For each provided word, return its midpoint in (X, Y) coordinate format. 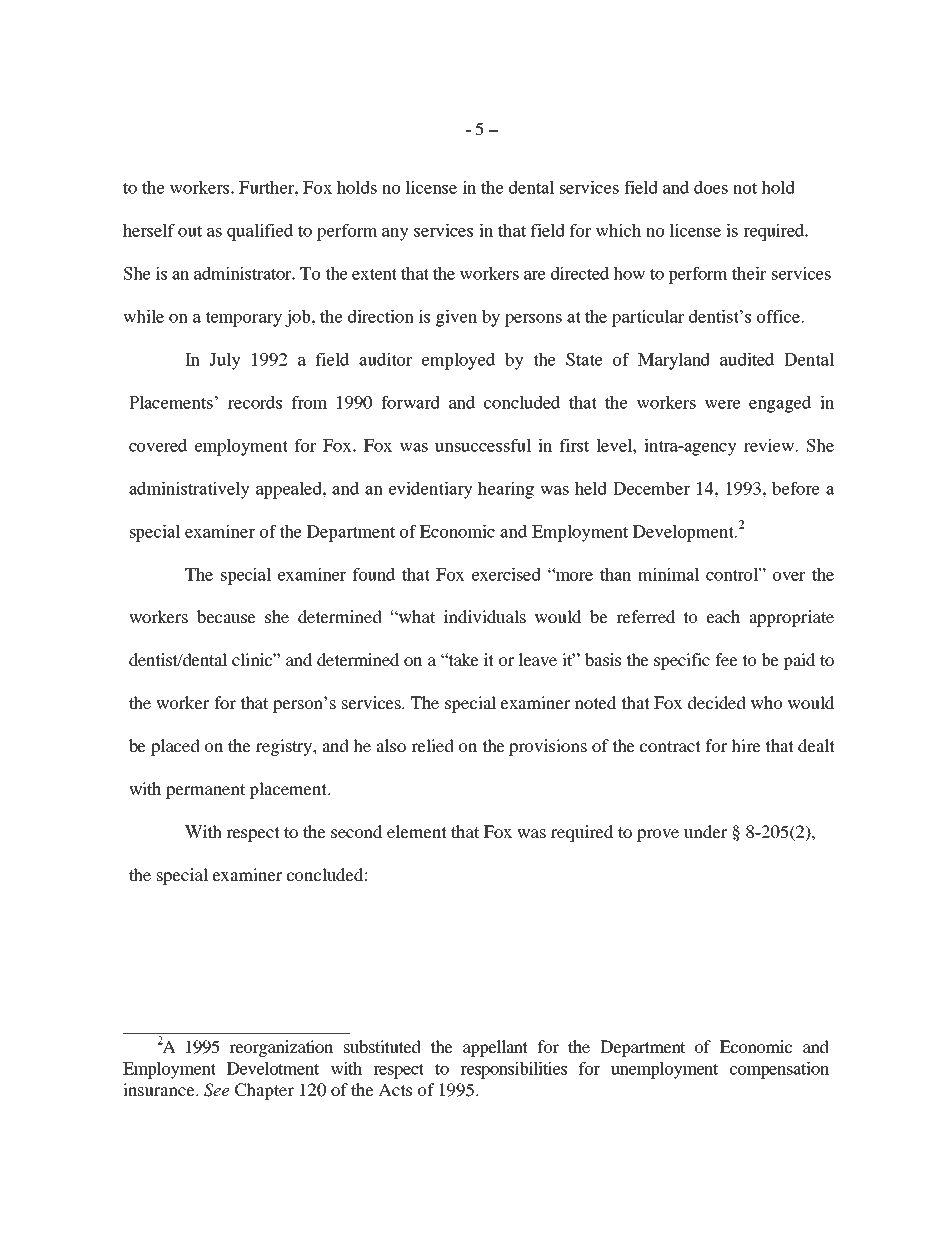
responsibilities (513, 1070)
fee (726, 659)
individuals (485, 616)
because (226, 616)
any (395, 234)
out (190, 231)
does (711, 187)
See (216, 1090)
